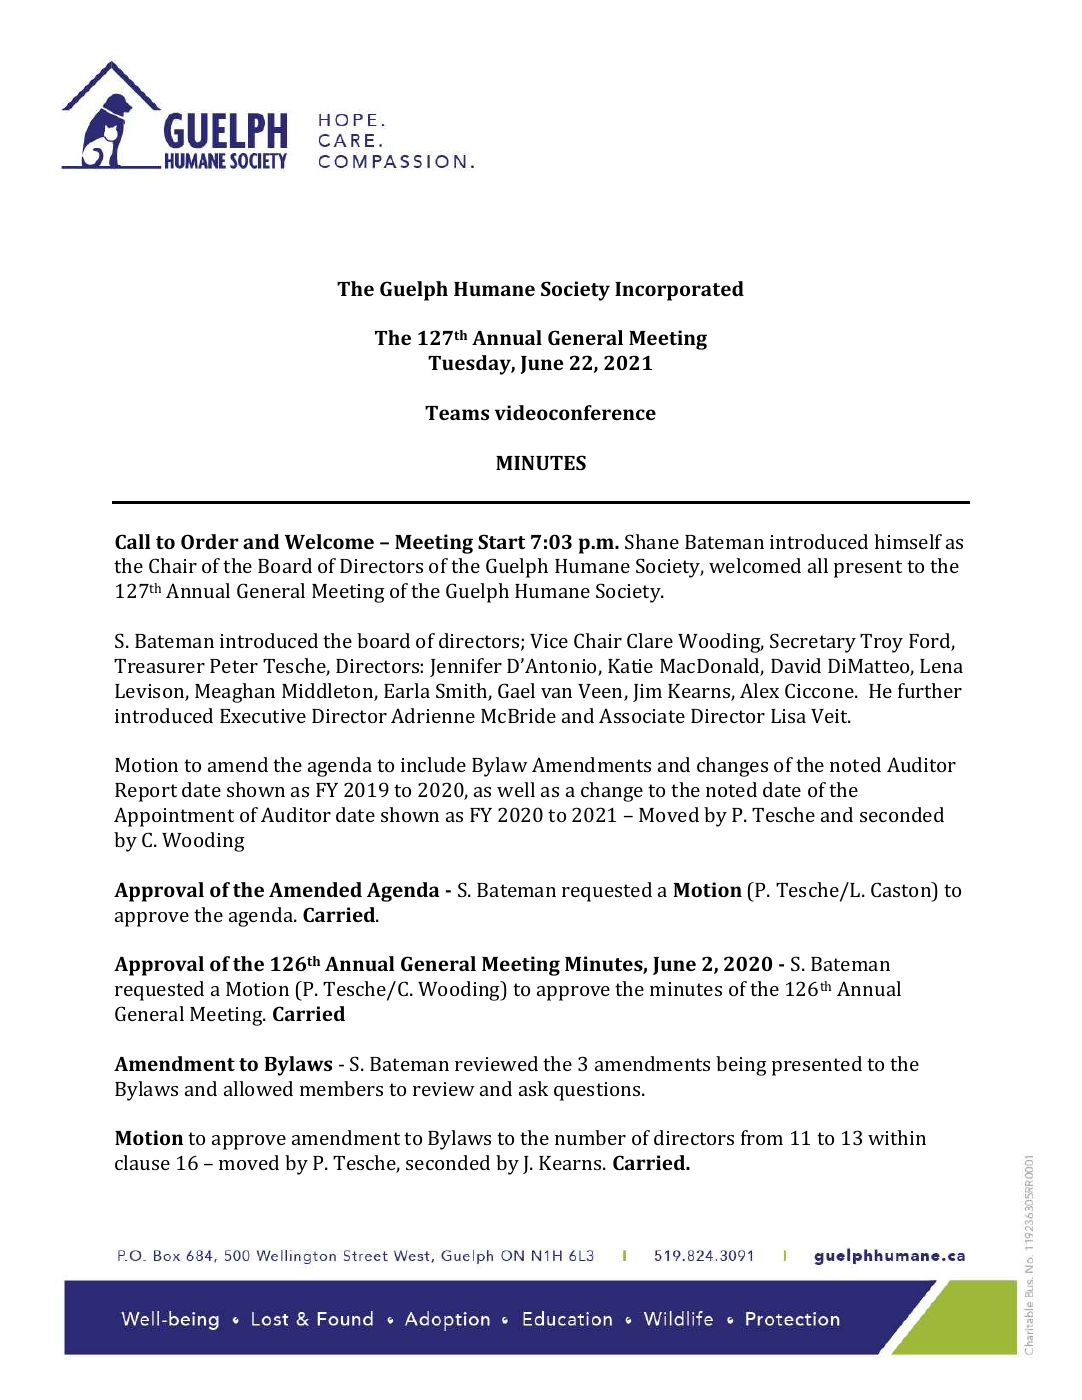  Describe the element at coordinates (457, 413) in the screenshot. I see `Teams` at that location.
